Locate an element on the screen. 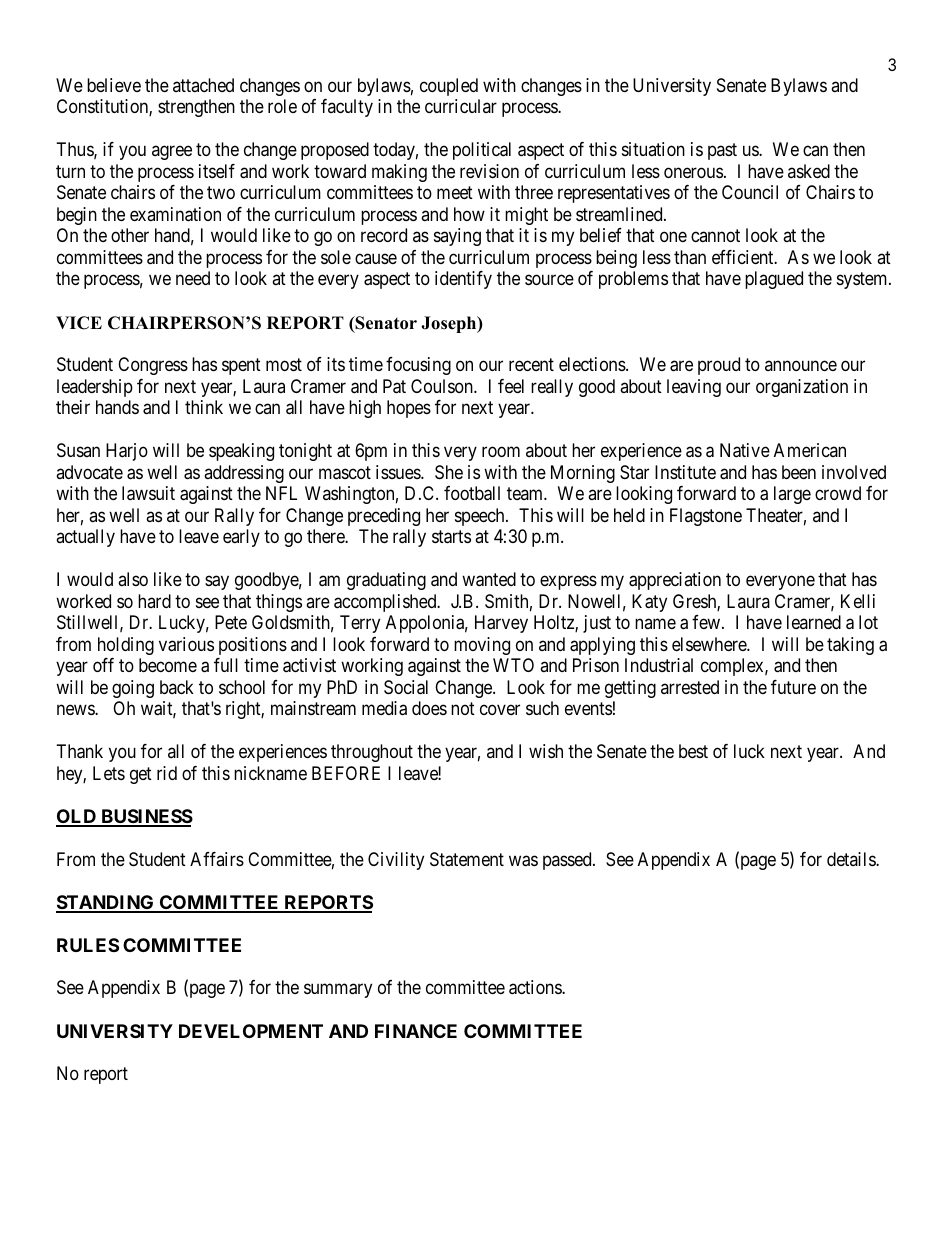  been is located at coordinates (799, 472).
